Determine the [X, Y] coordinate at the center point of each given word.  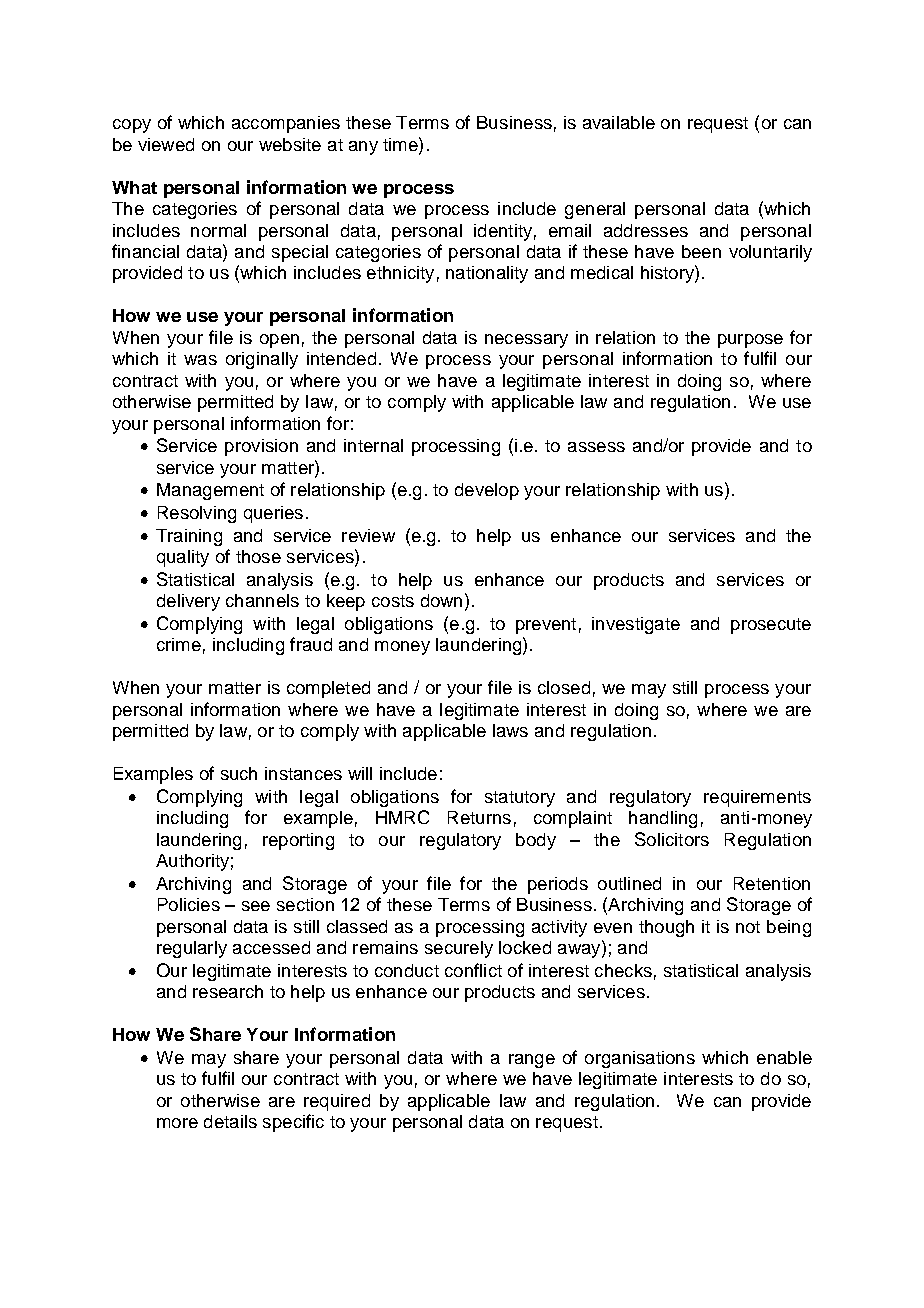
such [239, 773]
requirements [757, 798]
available [619, 122]
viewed [166, 144]
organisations [640, 1059]
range [532, 1061]
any [363, 148]
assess [596, 447]
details [230, 1121]
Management [210, 491]
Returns [479, 817]
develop [487, 491]
